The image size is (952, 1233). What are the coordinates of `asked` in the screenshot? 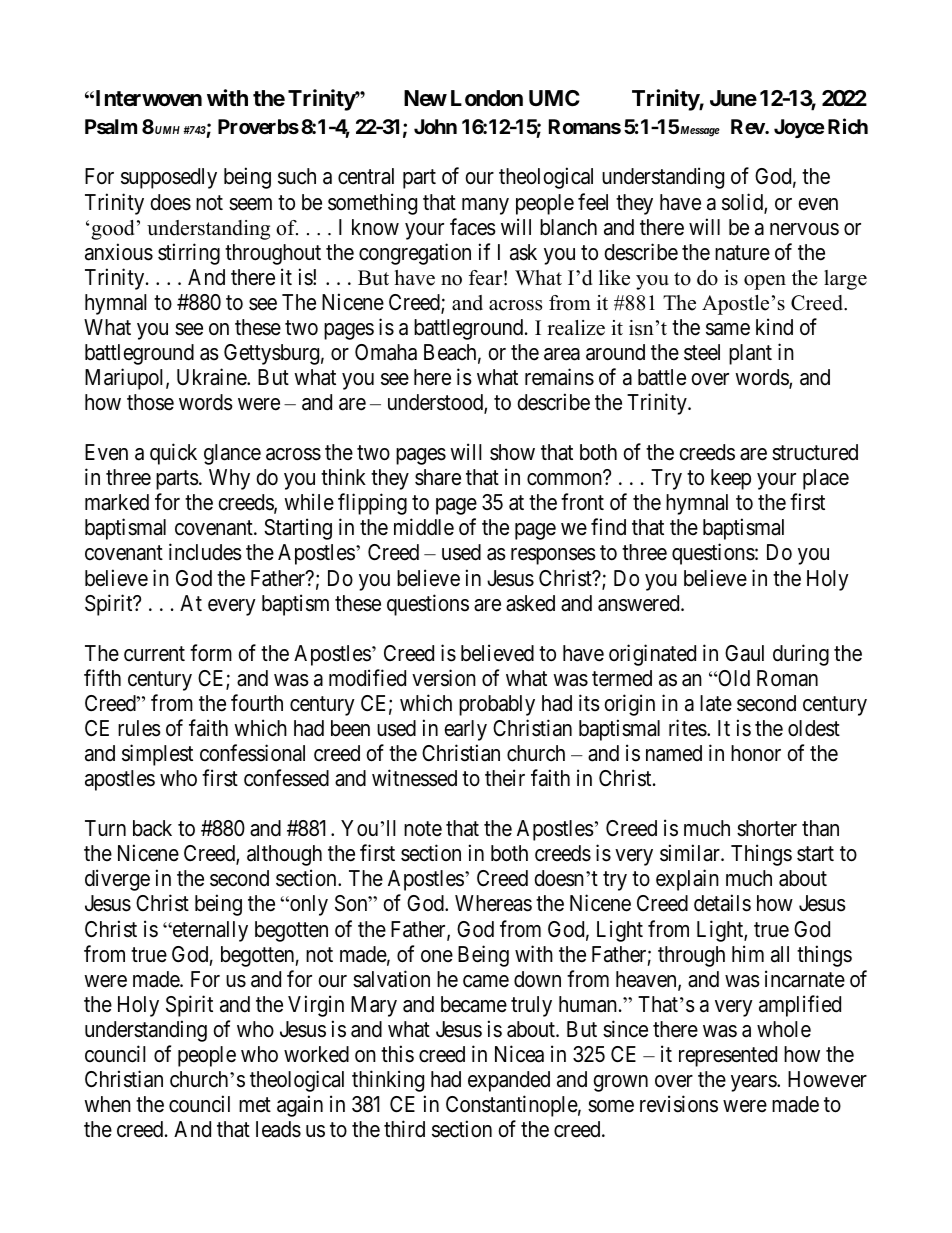 It's located at (530, 603).
